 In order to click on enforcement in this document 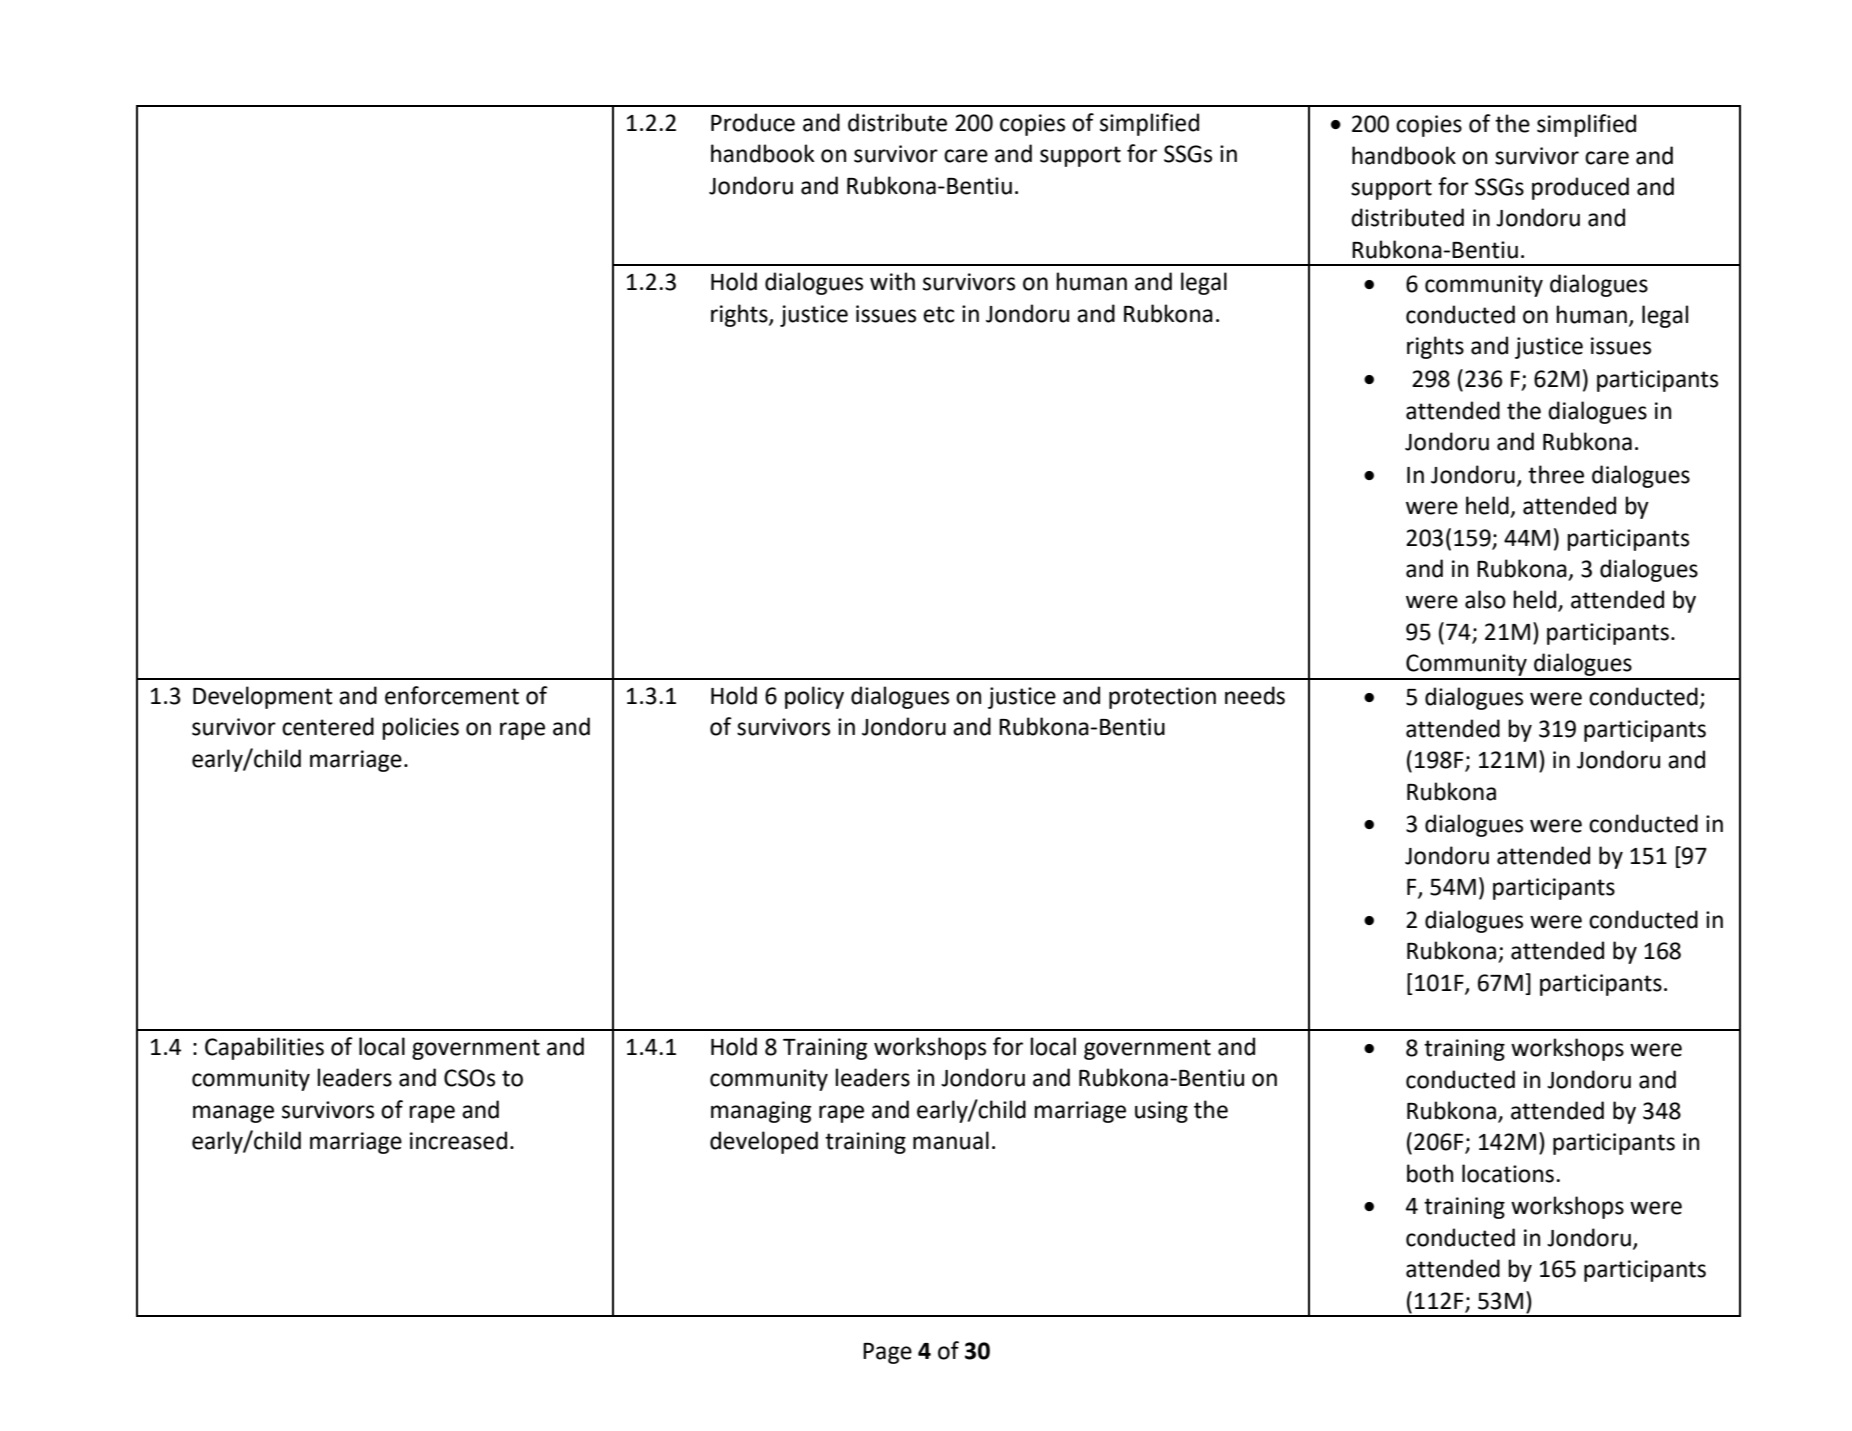, I will do `click(452, 695)`.
